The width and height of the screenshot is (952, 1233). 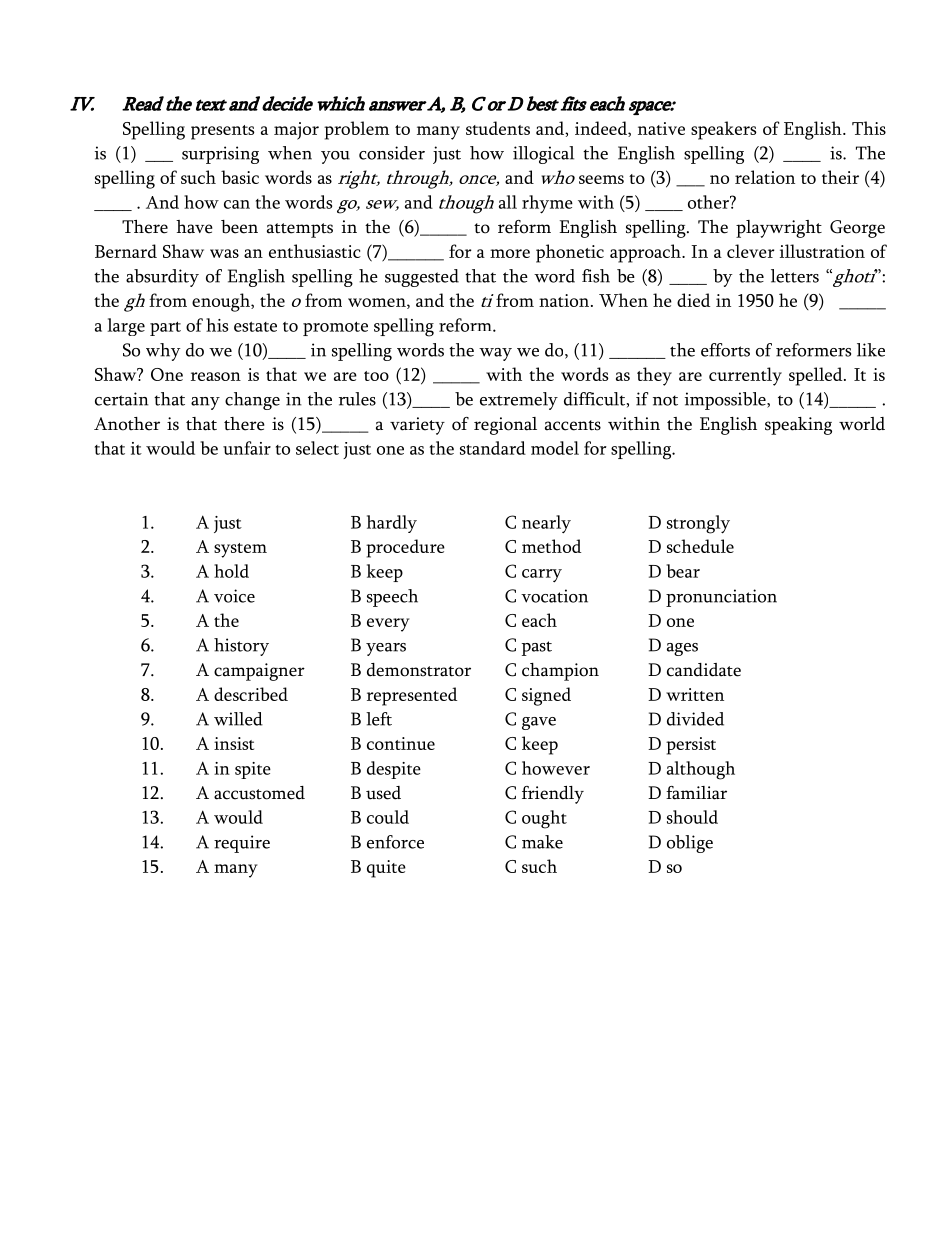 What do you see at coordinates (498, 128) in the screenshot?
I see `students` at bounding box center [498, 128].
